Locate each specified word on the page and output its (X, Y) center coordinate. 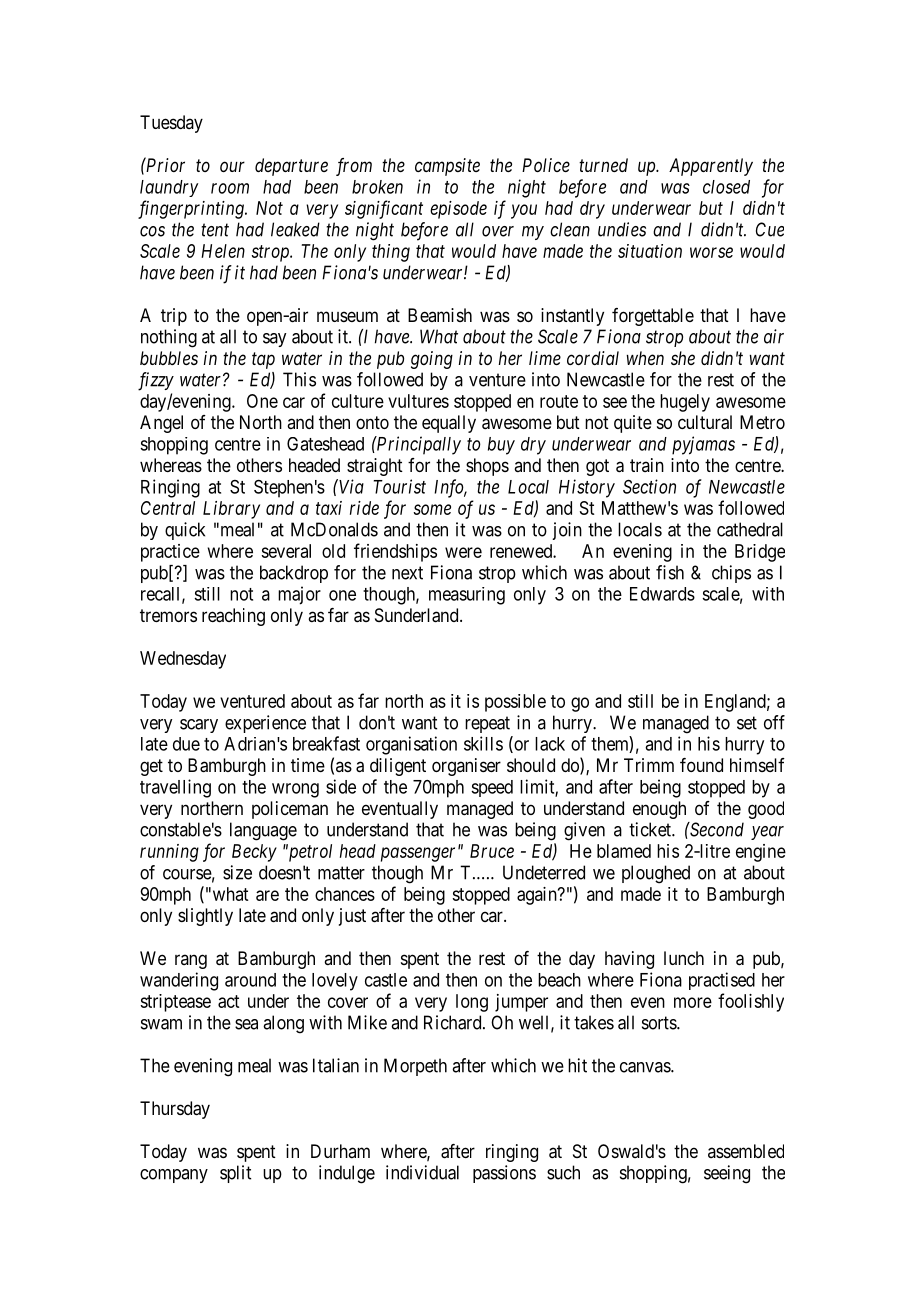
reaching (233, 617)
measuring (467, 596)
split (235, 1174)
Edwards (662, 594)
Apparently (711, 167)
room (230, 188)
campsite (447, 167)
